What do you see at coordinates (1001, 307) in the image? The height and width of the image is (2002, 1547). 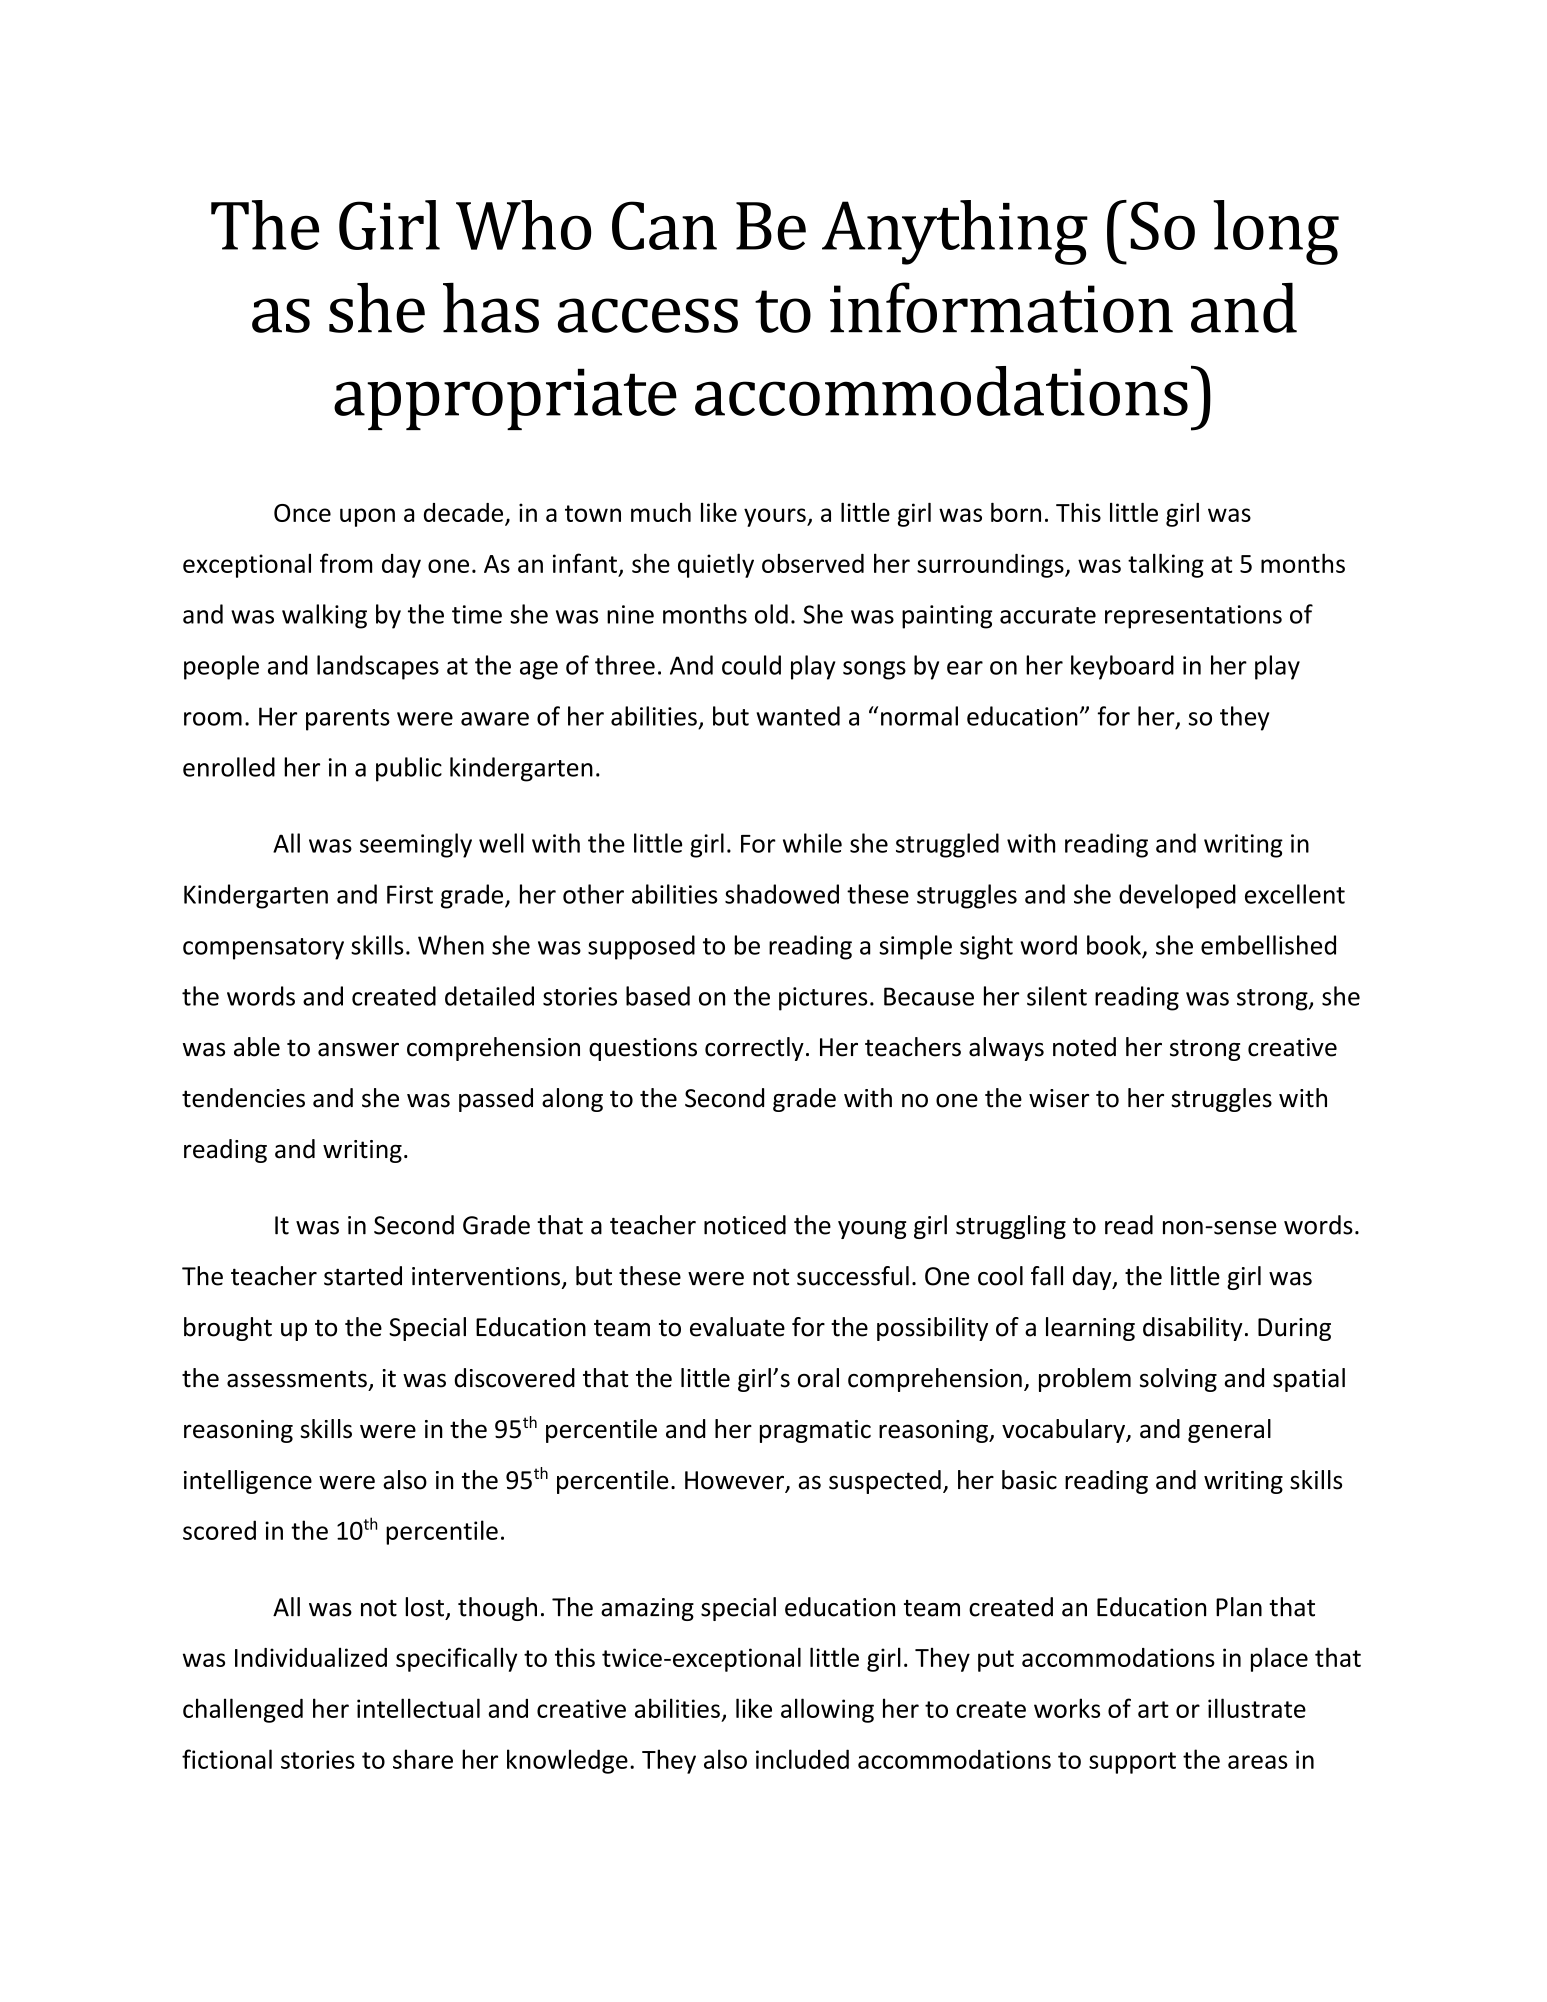 I see `information` at bounding box center [1001, 307].
